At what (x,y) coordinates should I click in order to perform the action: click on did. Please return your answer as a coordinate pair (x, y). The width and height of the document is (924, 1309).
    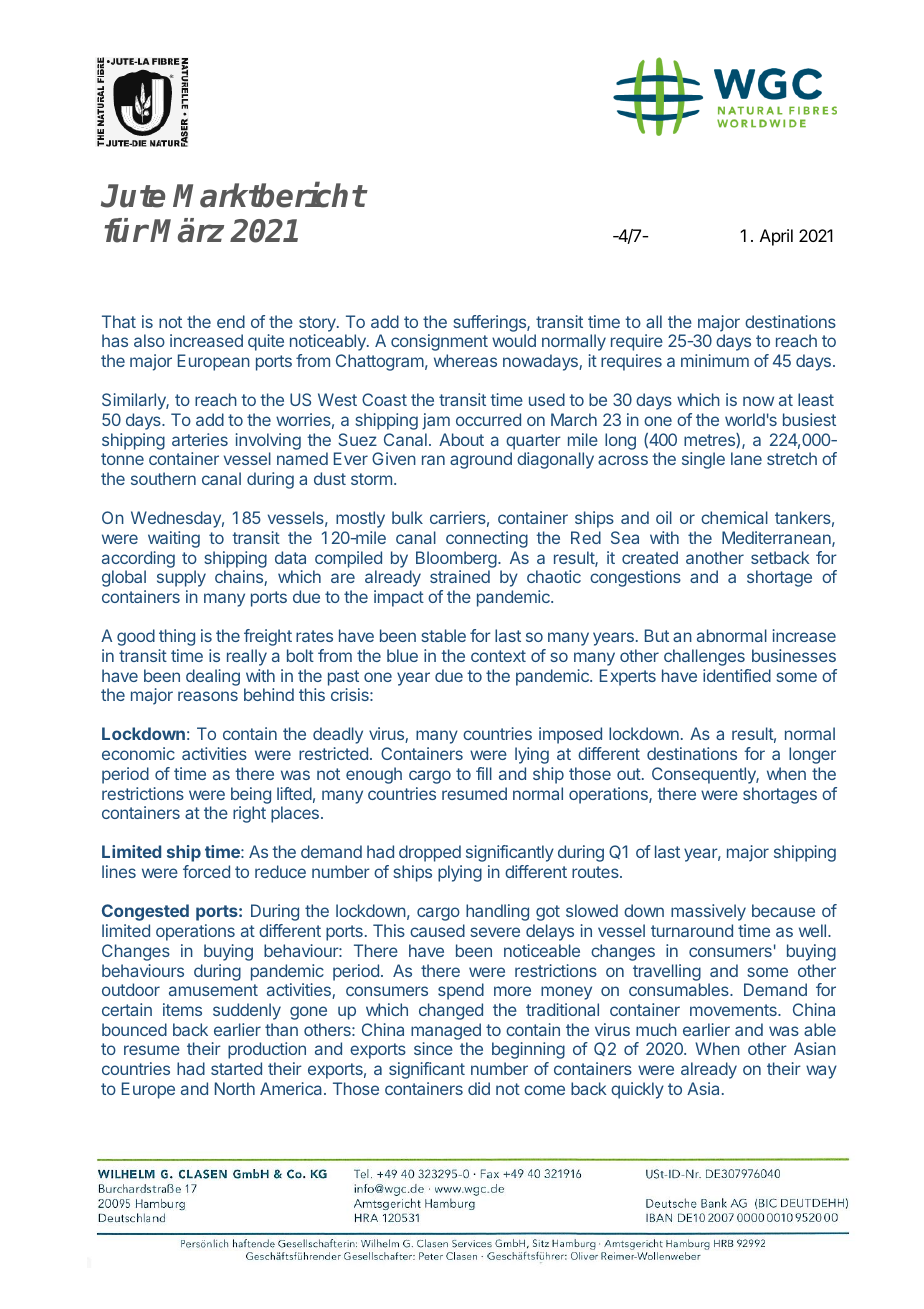
    Looking at the image, I should click on (479, 1088).
